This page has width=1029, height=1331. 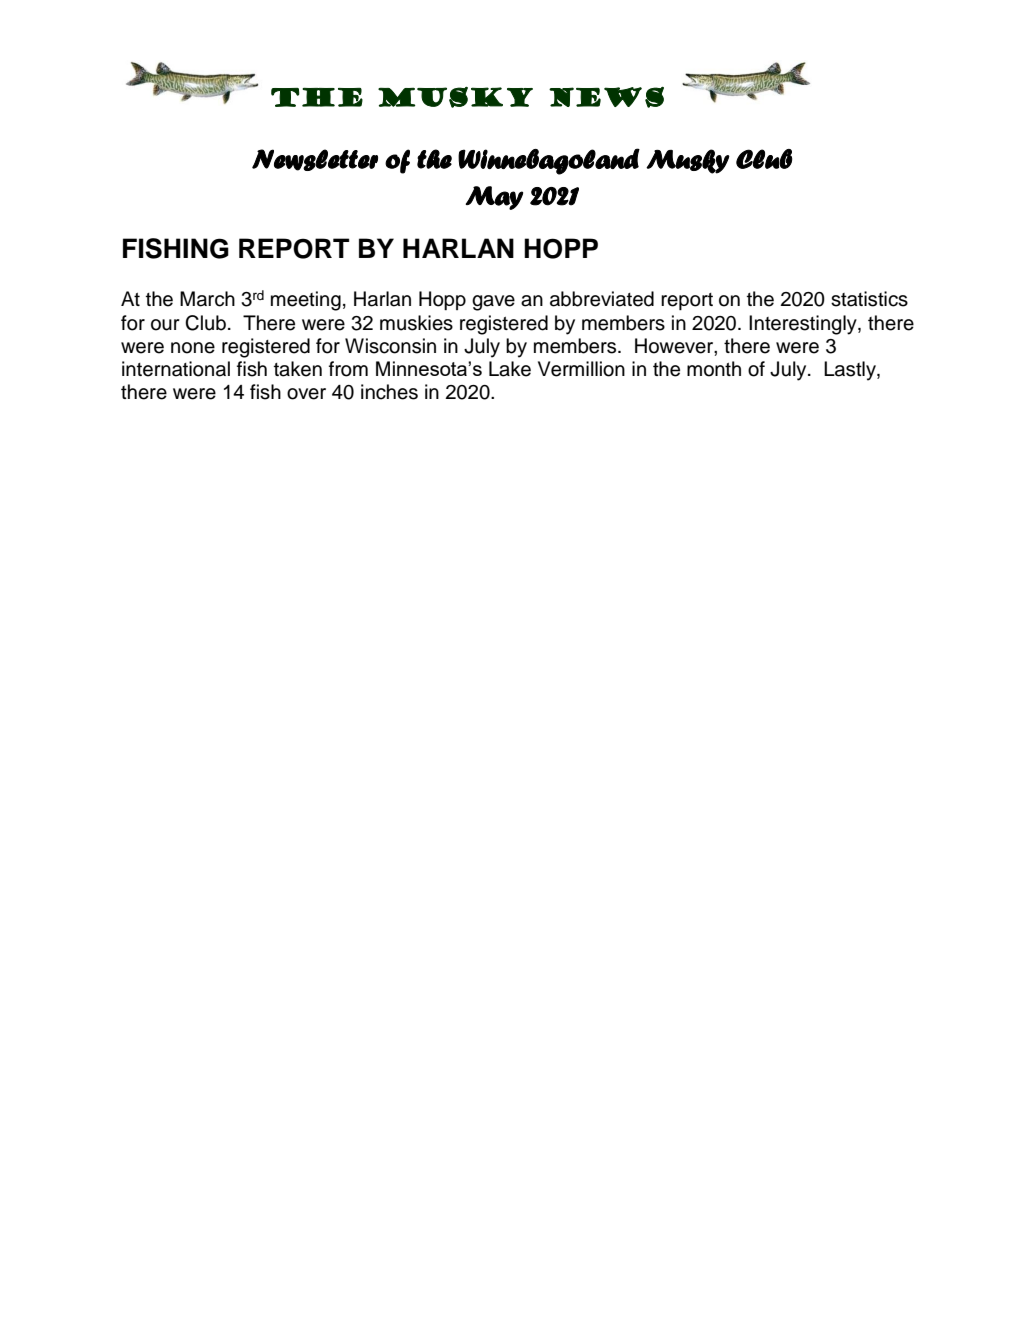 What do you see at coordinates (804, 325) in the page?
I see `Interestingly` at bounding box center [804, 325].
